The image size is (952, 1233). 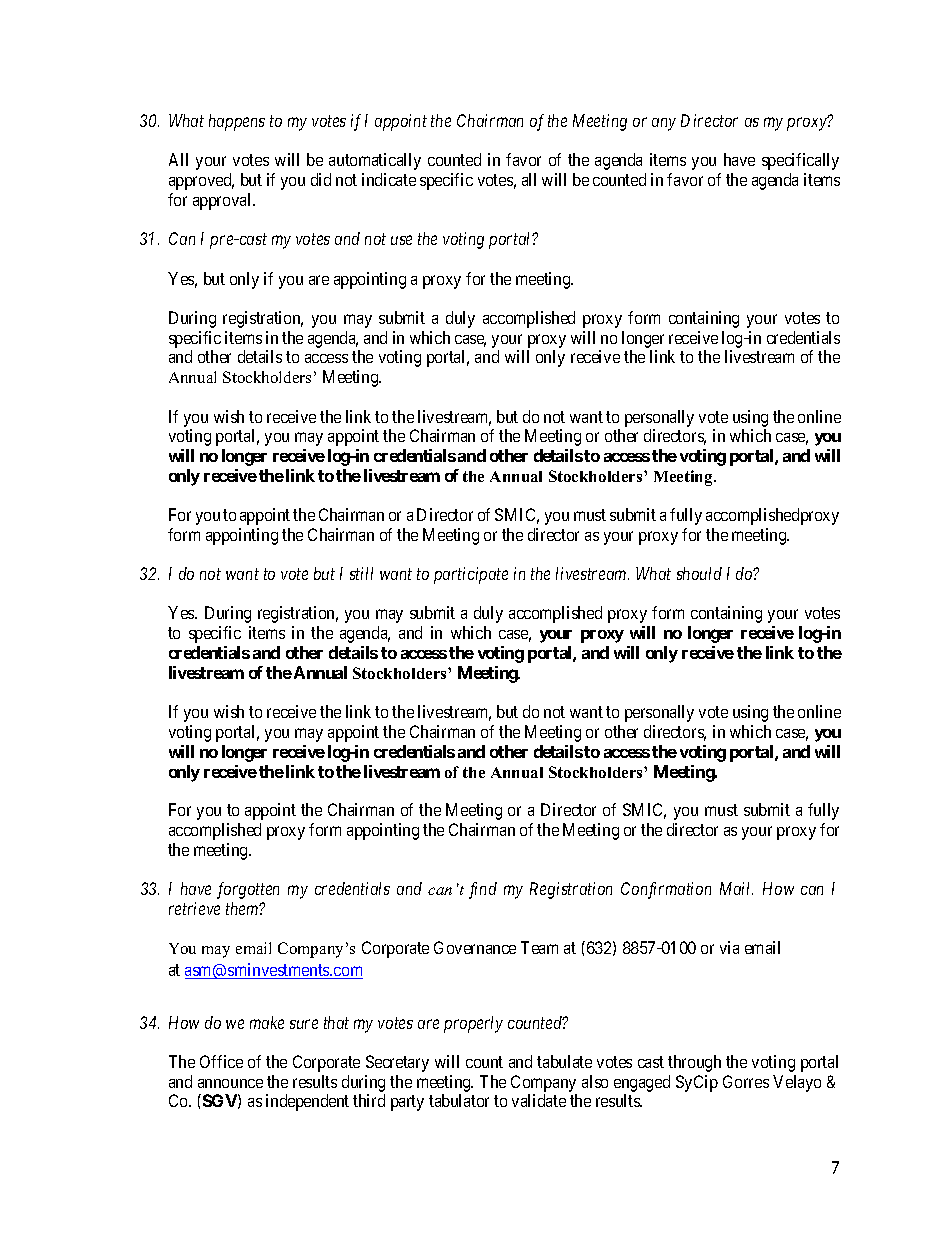 I want to click on use, so click(x=401, y=240).
